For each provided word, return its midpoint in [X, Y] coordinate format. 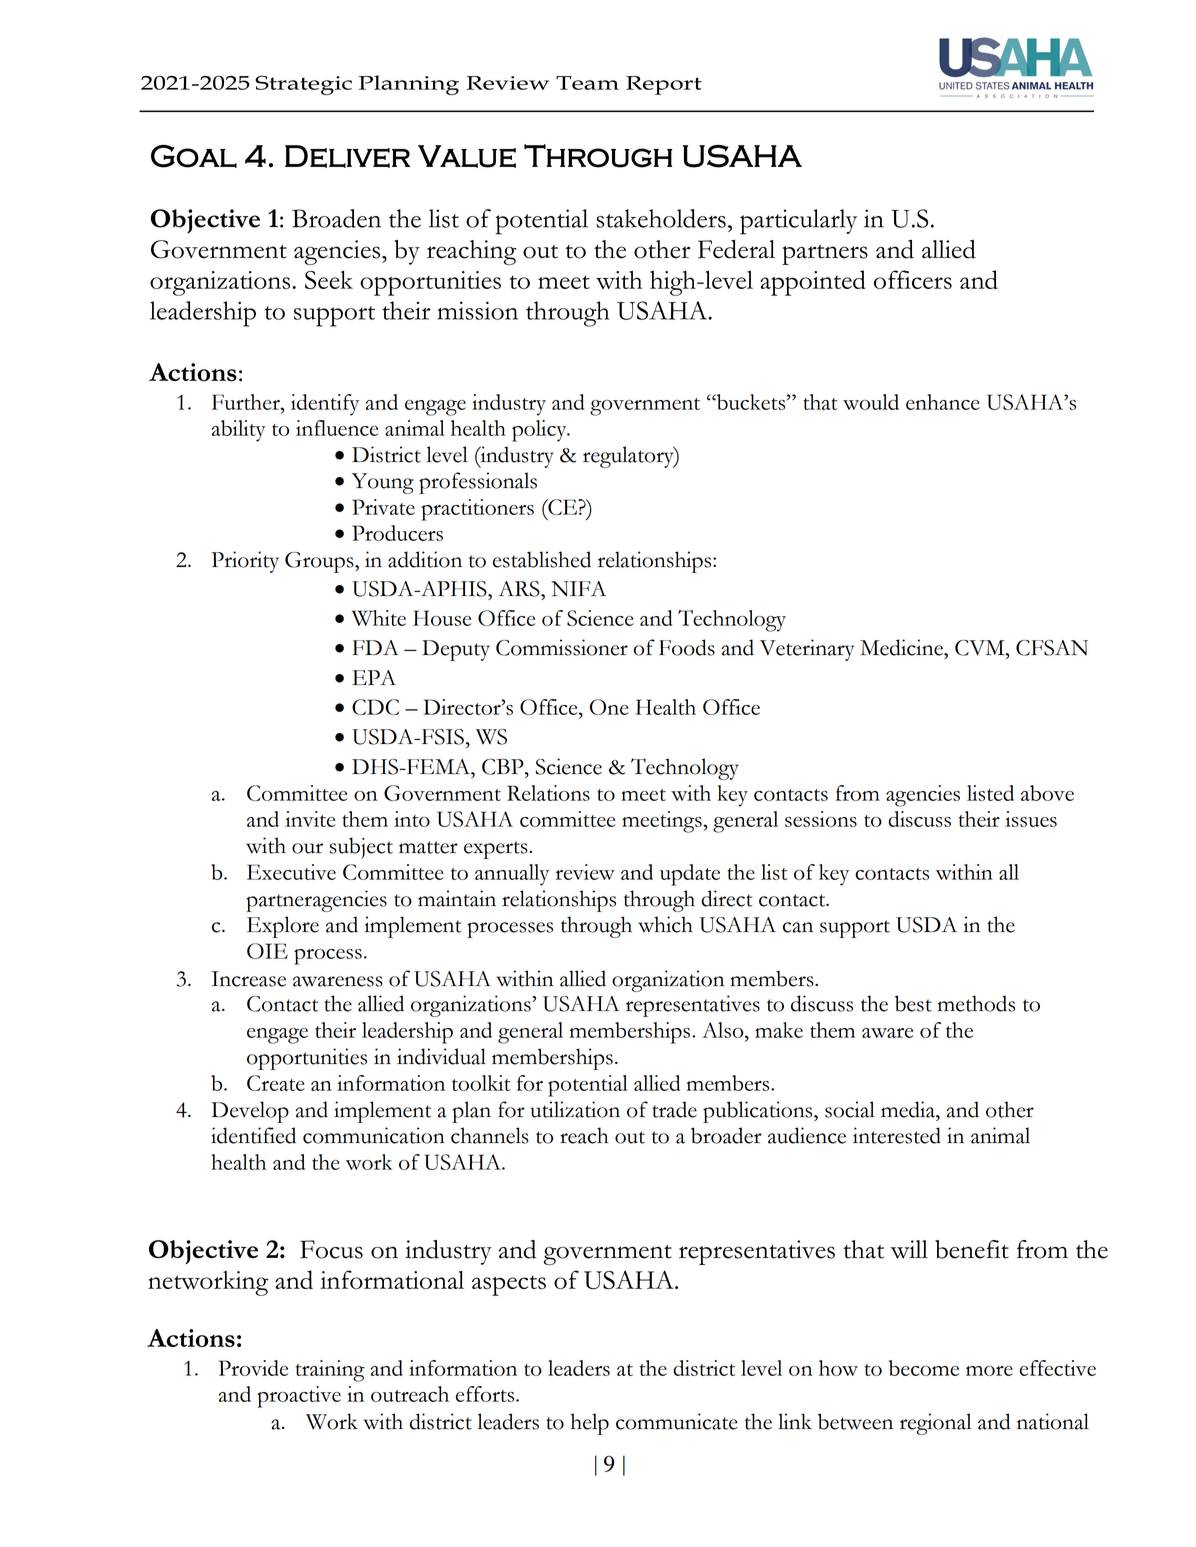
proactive [299, 1397]
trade [674, 1109]
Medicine [902, 647]
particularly [798, 222]
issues [1031, 819]
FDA [375, 647]
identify [325, 405]
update [690, 875]
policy [540, 431]
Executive [291, 872]
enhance [943, 402]
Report [664, 85]
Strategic [303, 85]
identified [253, 1135]
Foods [687, 647]
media [909, 1109]
